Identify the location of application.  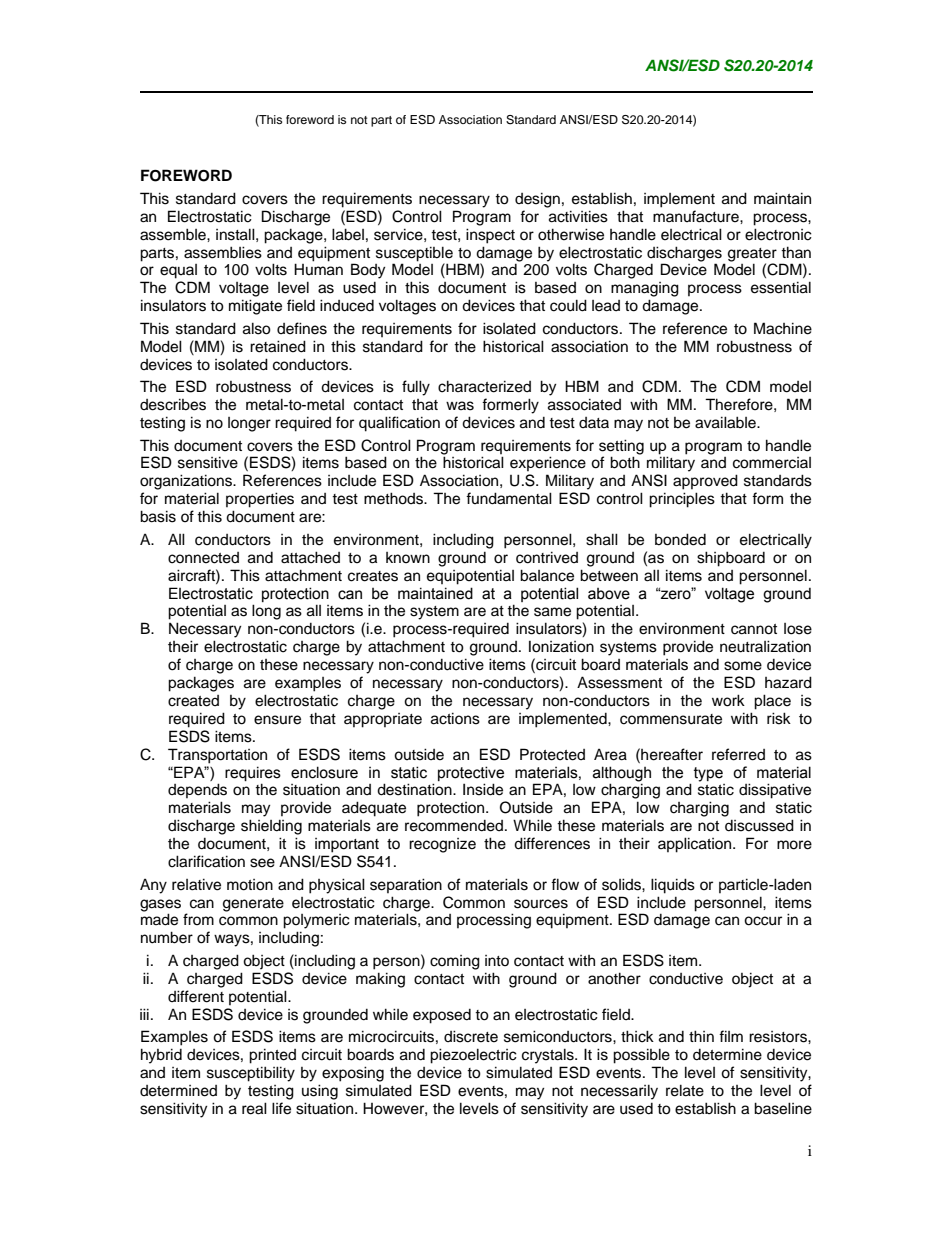
(696, 845).
